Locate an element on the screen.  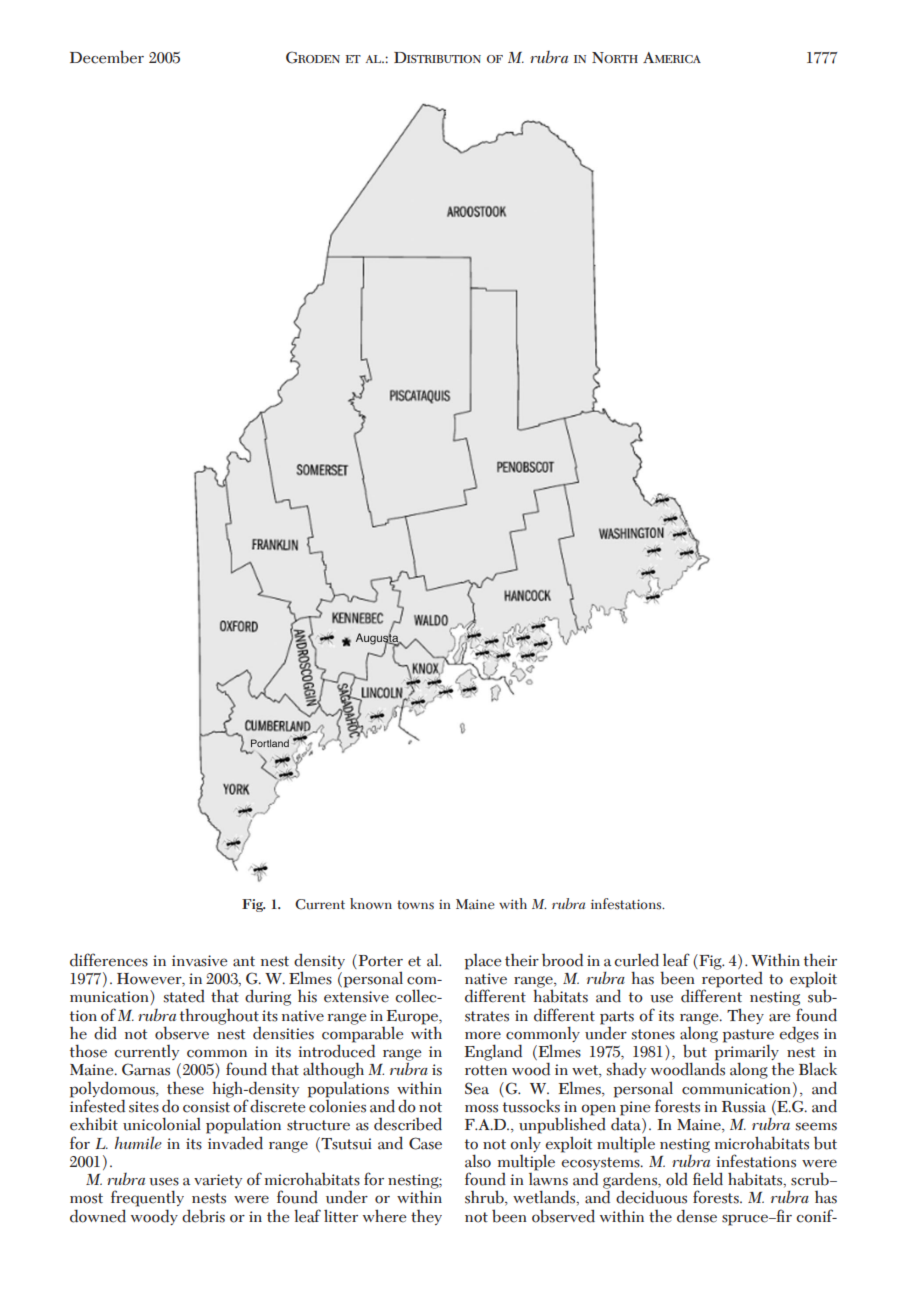
invasive is located at coordinates (200, 961).
